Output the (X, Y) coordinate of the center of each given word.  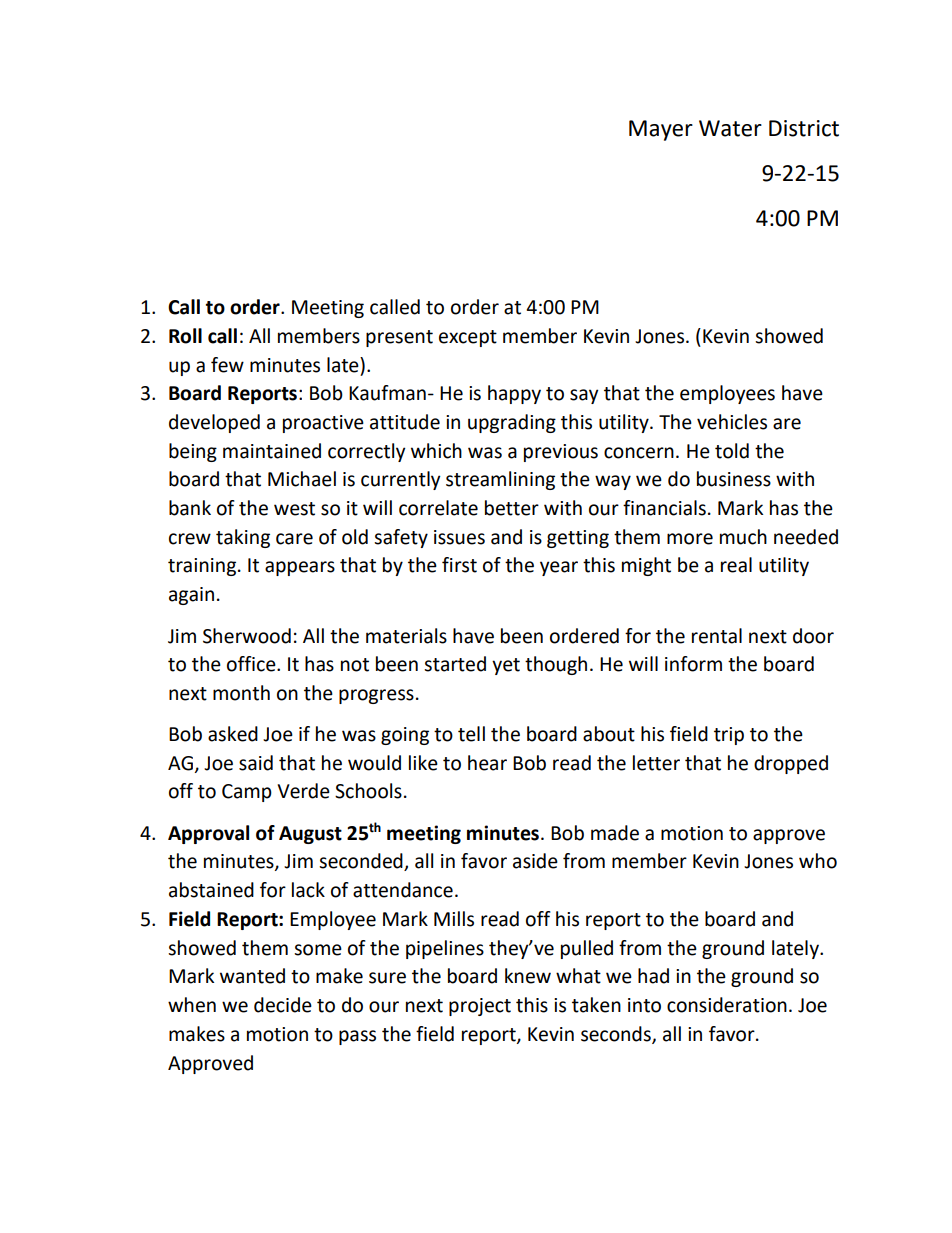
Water (730, 128)
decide (283, 1005)
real (736, 565)
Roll (185, 336)
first (459, 565)
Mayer (661, 130)
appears (300, 568)
